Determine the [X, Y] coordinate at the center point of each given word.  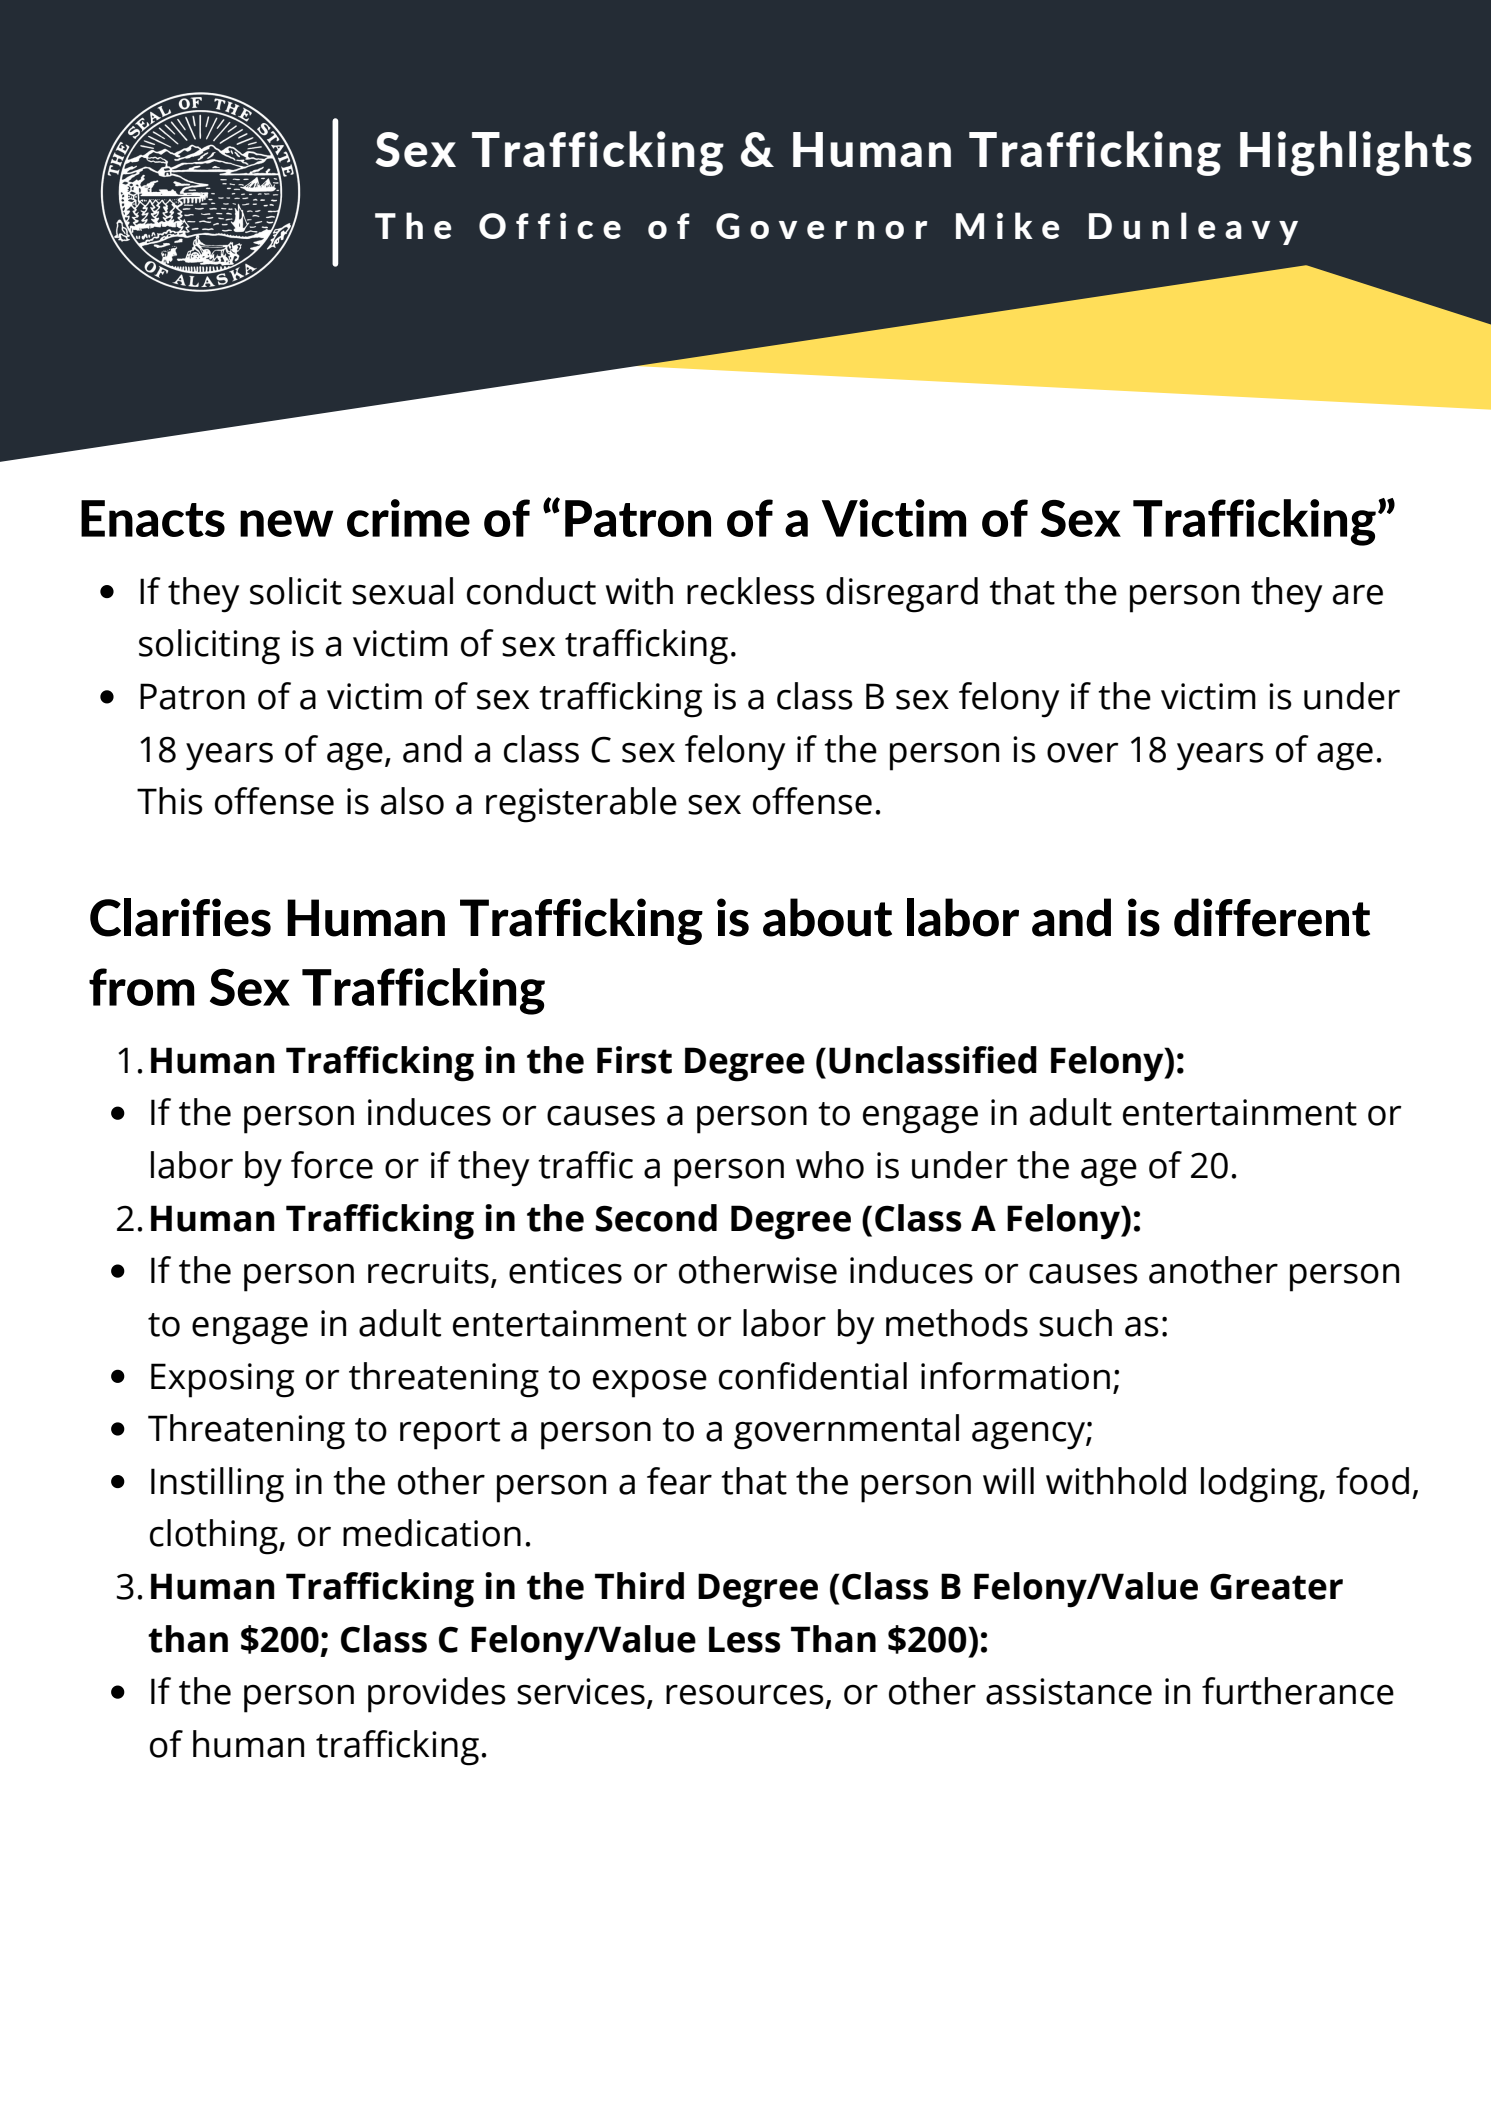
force [332, 1165]
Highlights [1356, 153]
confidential [813, 1376]
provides [437, 1695]
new [286, 523]
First [634, 1060]
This [170, 801]
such [1075, 1323]
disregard [902, 595]
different [1272, 917]
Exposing [222, 1380]
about [827, 917]
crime [408, 518]
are [1358, 594]
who [830, 1165]
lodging [1260, 1485]
